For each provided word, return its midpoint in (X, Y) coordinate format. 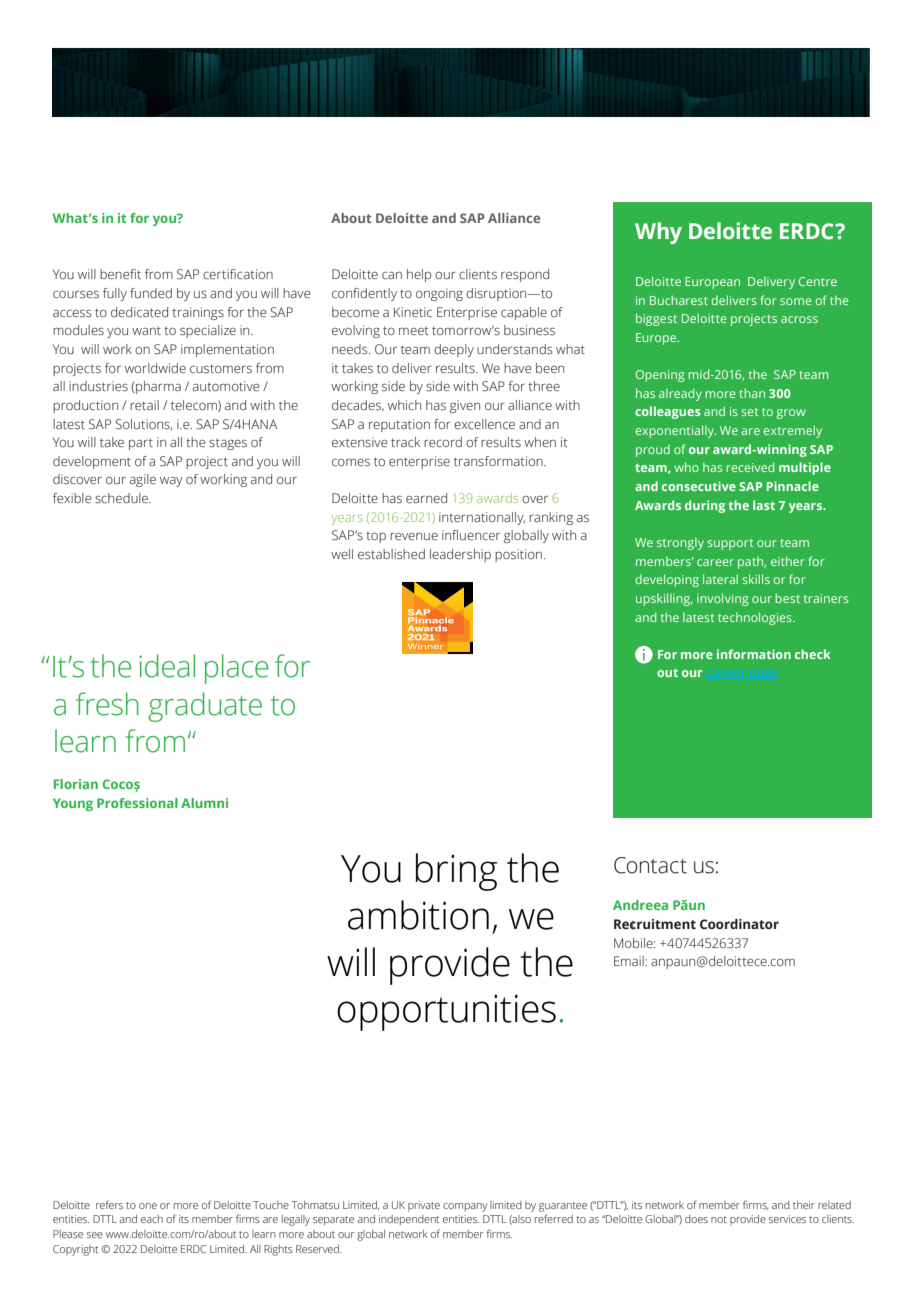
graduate (205, 707)
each (152, 1219)
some (796, 301)
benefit (120, 274)
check (813, 654)
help (419, 275)
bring (456, 872)
